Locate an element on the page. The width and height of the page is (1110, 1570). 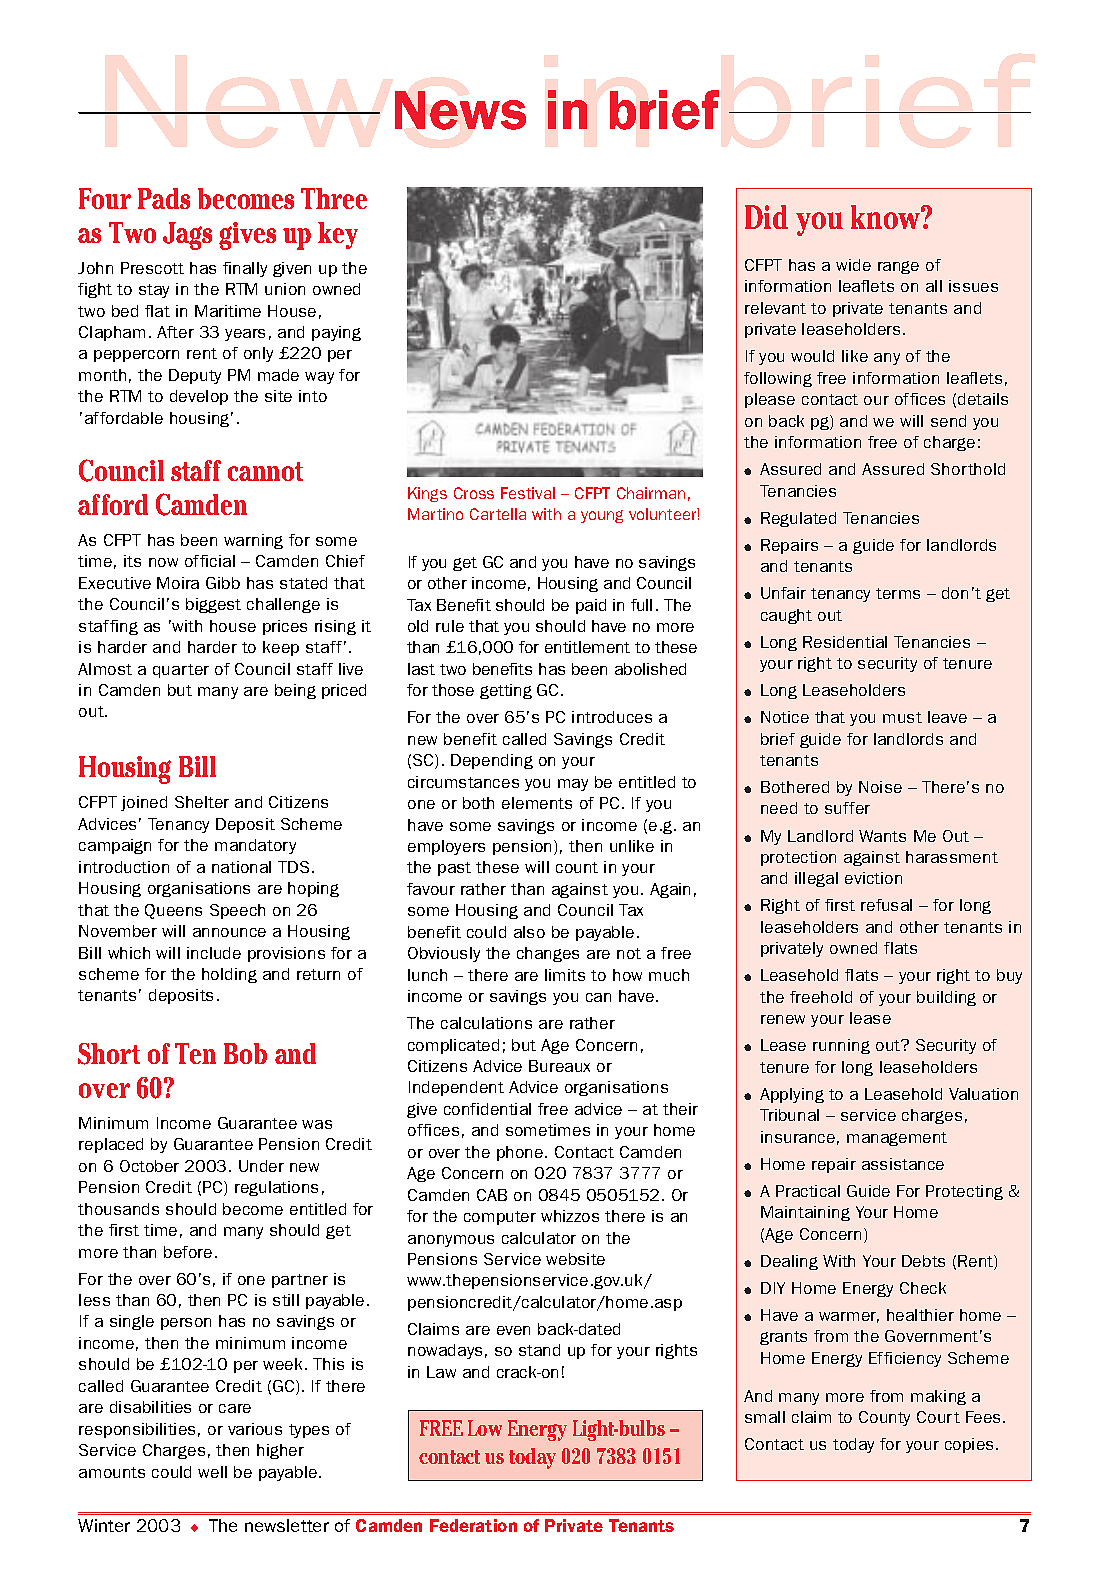
young is located at coordinates (602, 516).
